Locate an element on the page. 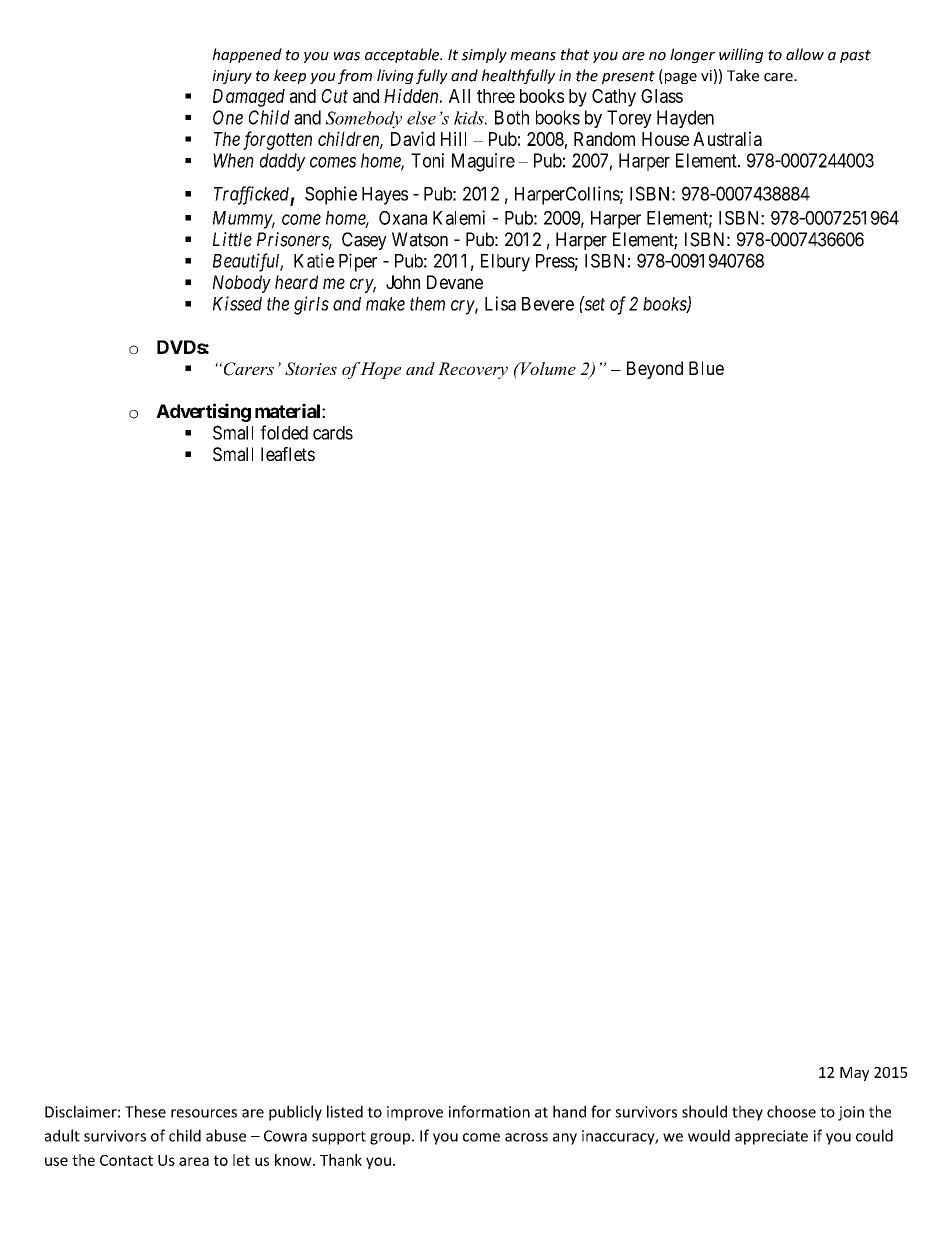 Image resolution: width=952 pixels, height=1233 pixels. injury is located at coordinates (232, 77).
